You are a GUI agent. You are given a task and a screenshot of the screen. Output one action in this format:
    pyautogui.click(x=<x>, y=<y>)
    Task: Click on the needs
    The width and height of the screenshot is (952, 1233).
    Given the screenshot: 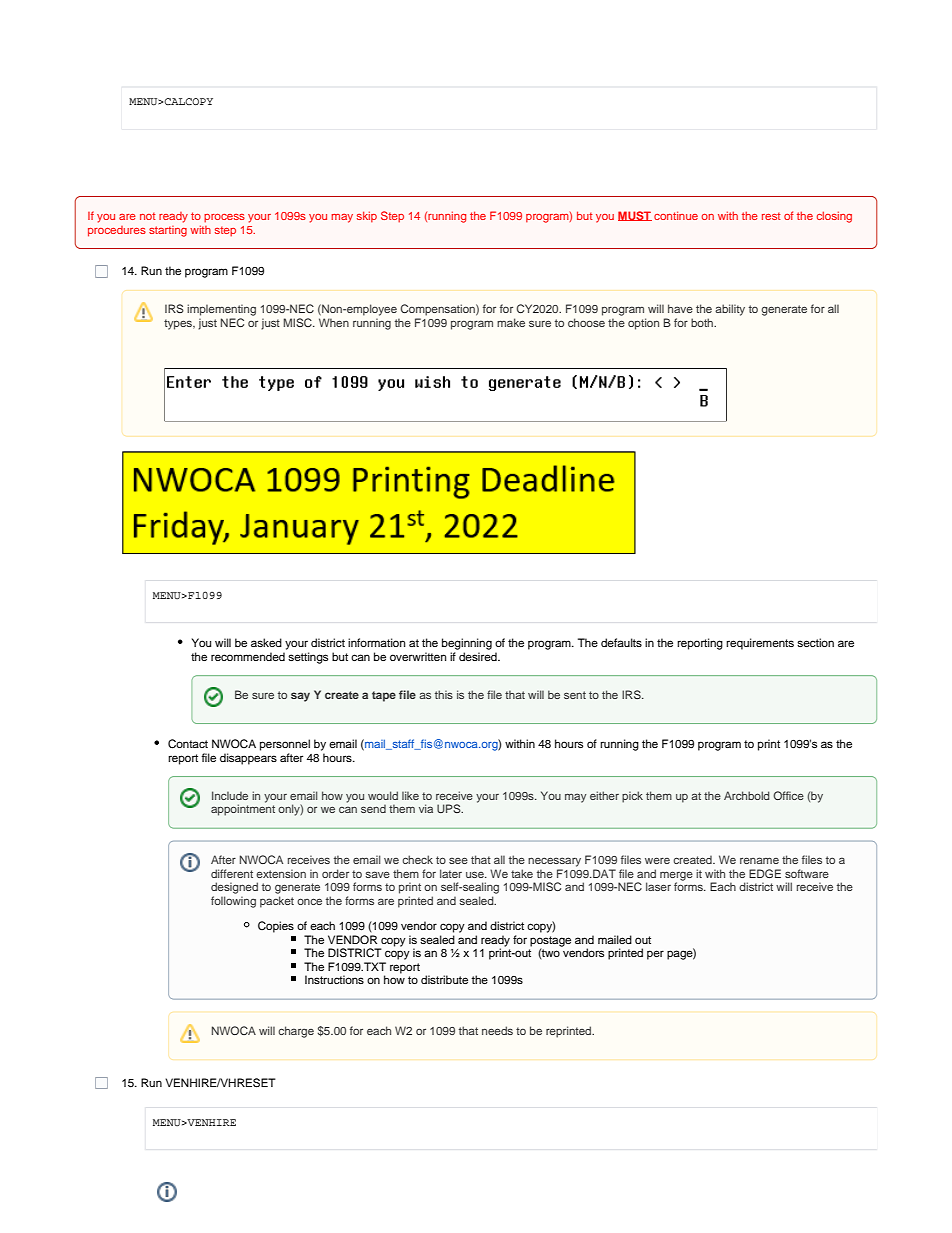 What is the action you would take?
    pyautogui.click(x=497, y=1030)
